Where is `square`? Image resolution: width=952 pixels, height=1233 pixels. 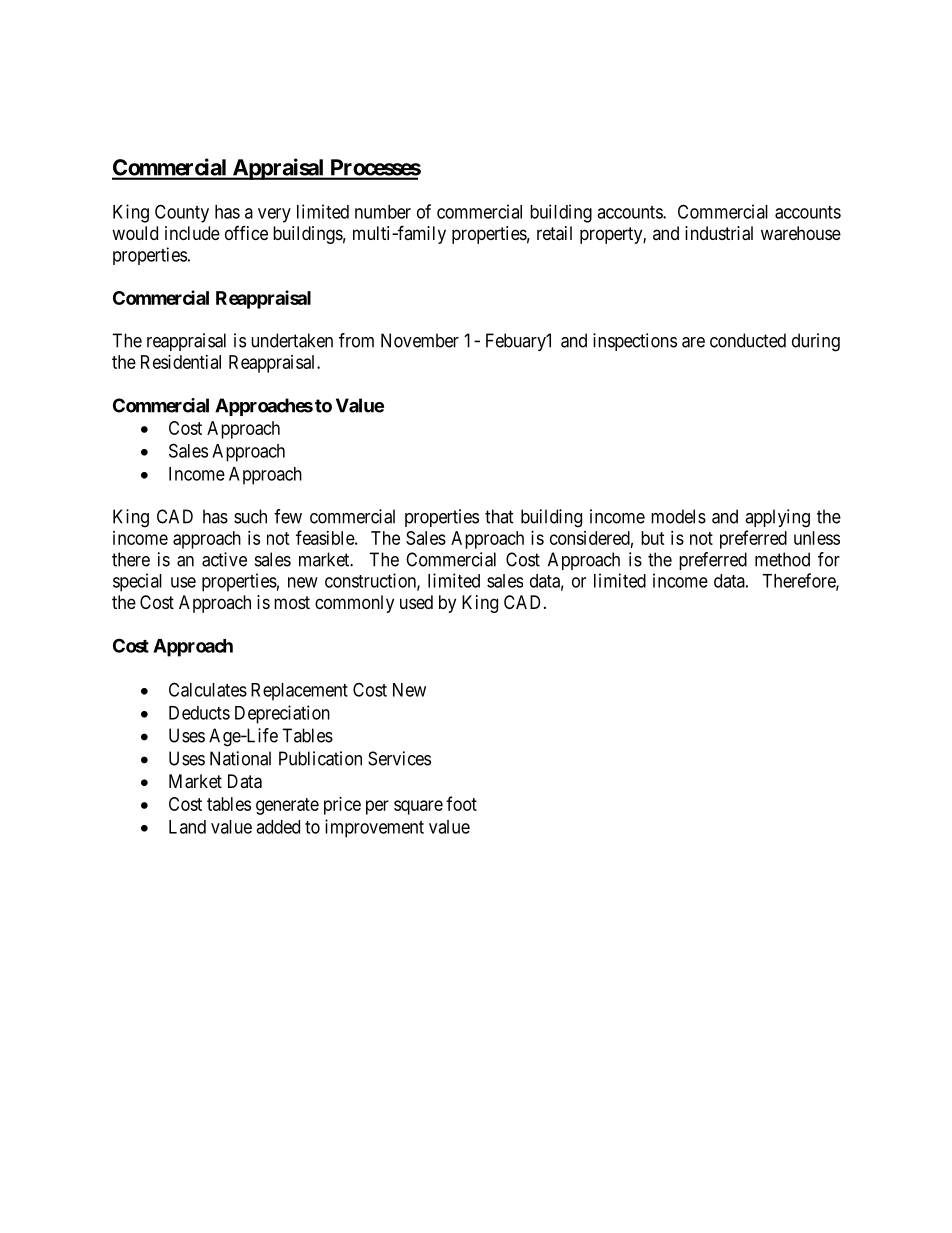
square is located at coordinates (418, 807).
